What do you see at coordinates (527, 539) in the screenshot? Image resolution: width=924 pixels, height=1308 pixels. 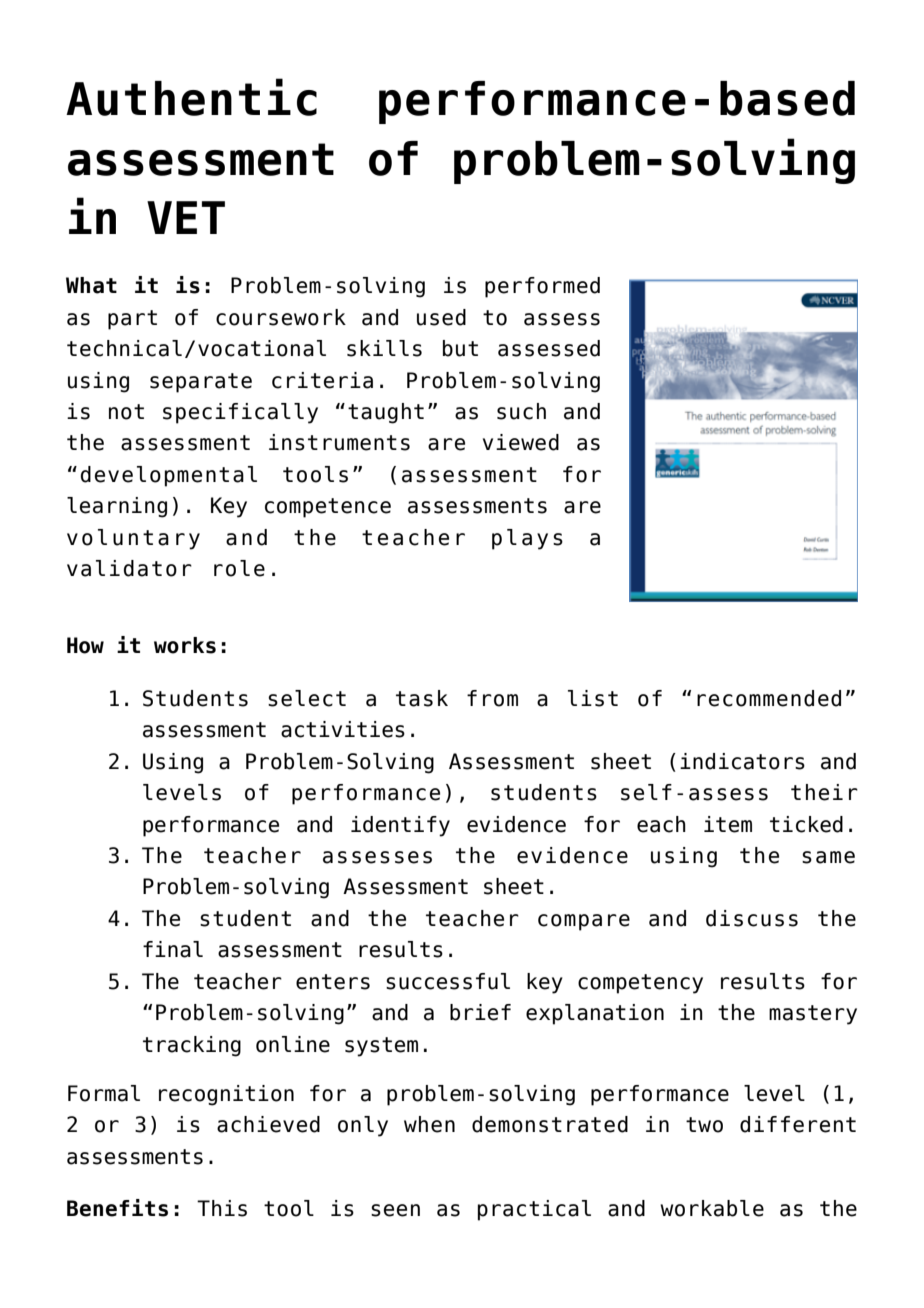 I see `plays` at bounding box center [527, 539].
